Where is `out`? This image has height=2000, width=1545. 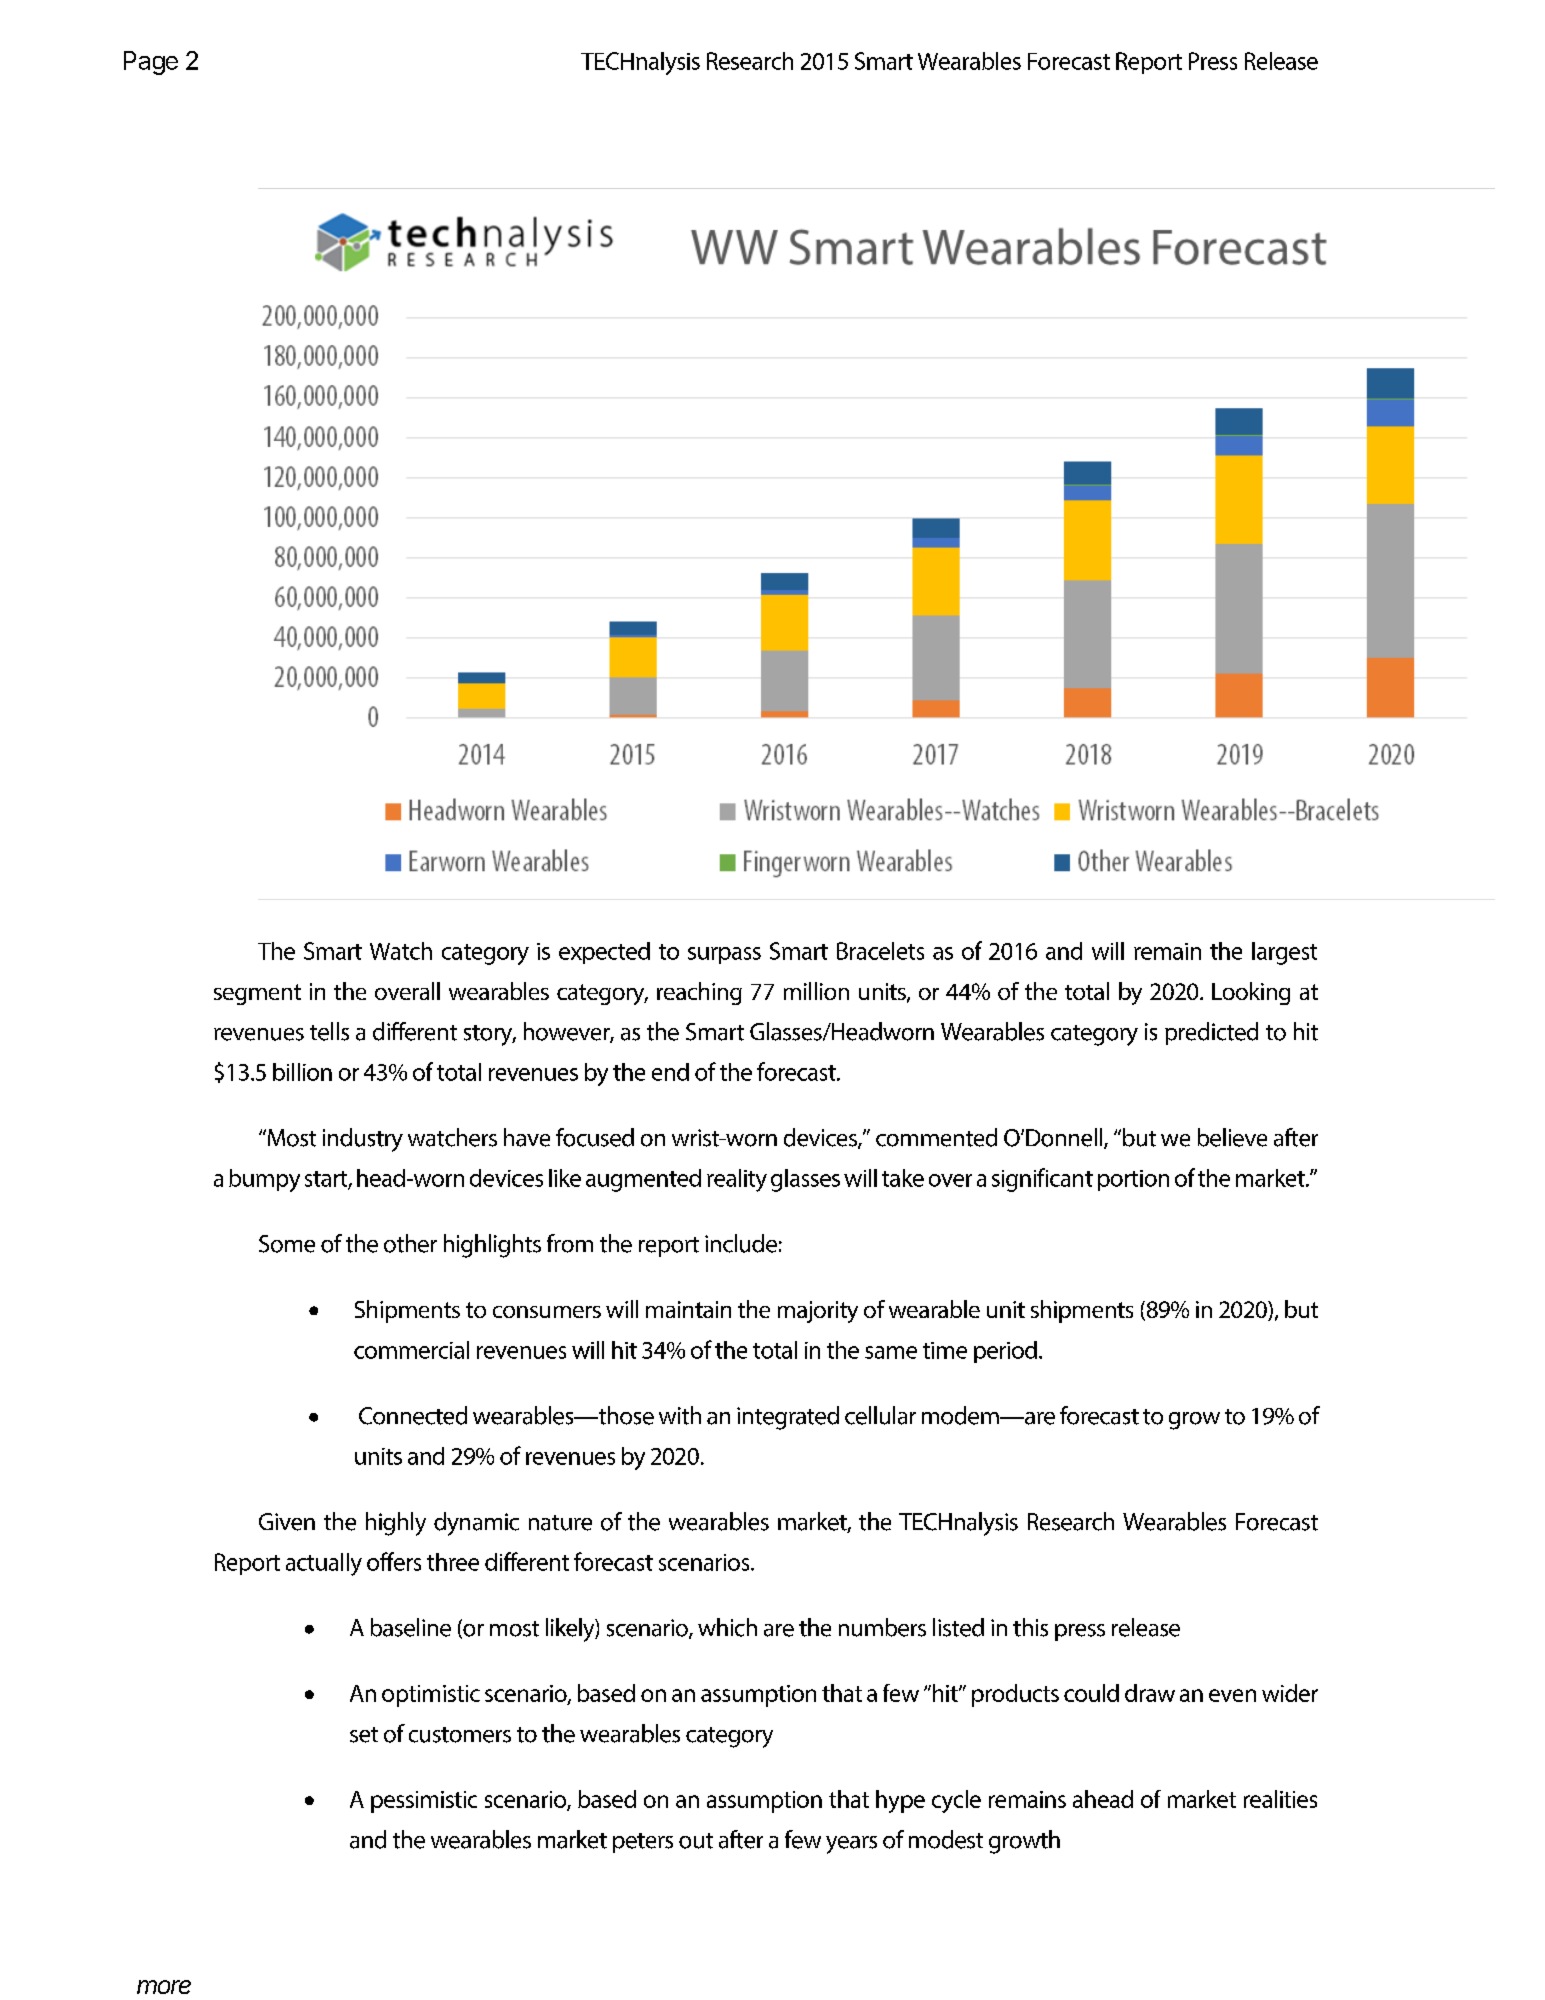
out is located at coordinates (696, 1841).
